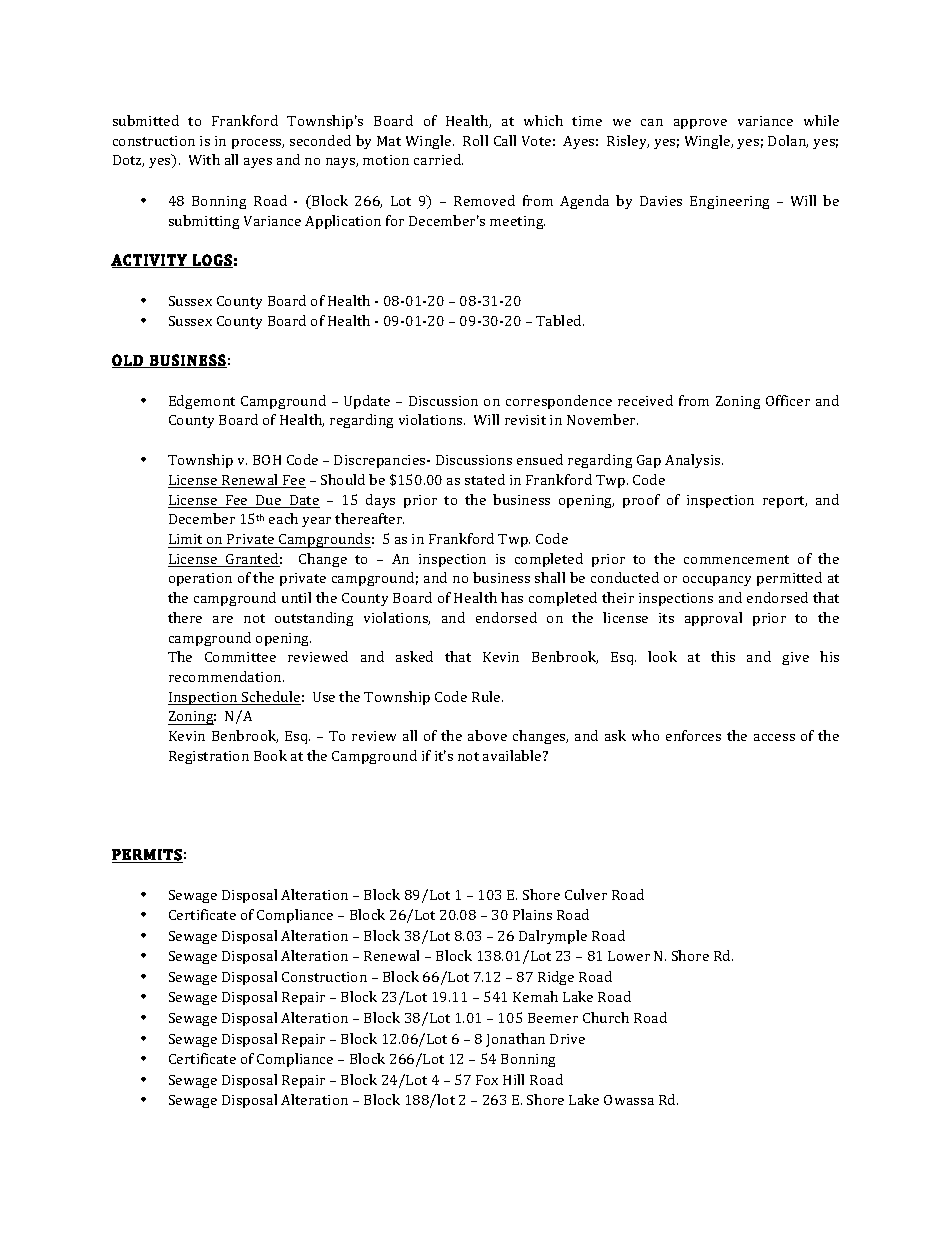 Image resolution: width=952 pixels, height=1233 pixels. Describe the element at coordinates (204, 159) in the document. I see `With` at that location.
